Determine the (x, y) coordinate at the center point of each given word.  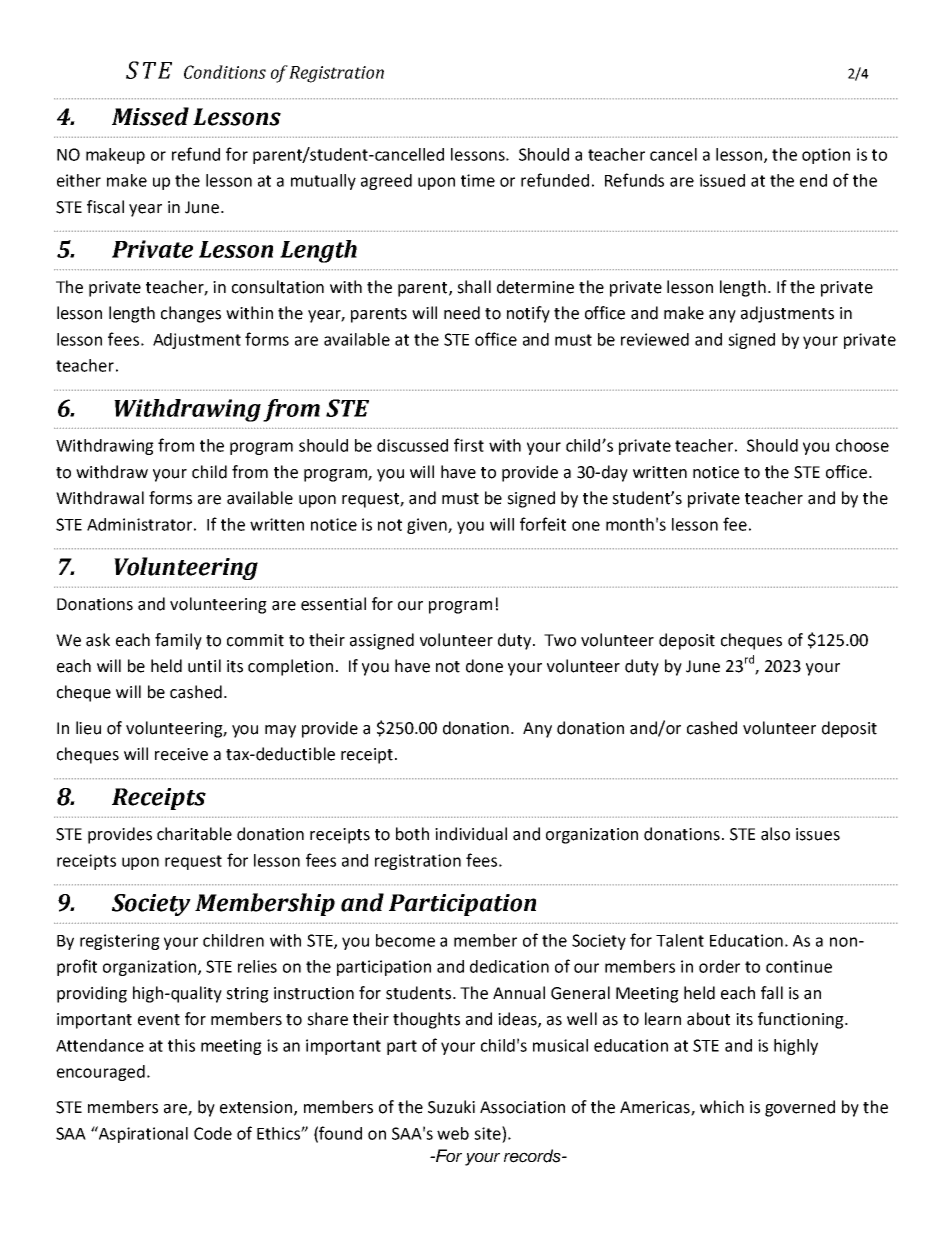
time (478, 180)
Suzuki (451, 1107)
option (826, 156)
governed (800, 1108)
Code (213, 1133)
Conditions (225, 72)
